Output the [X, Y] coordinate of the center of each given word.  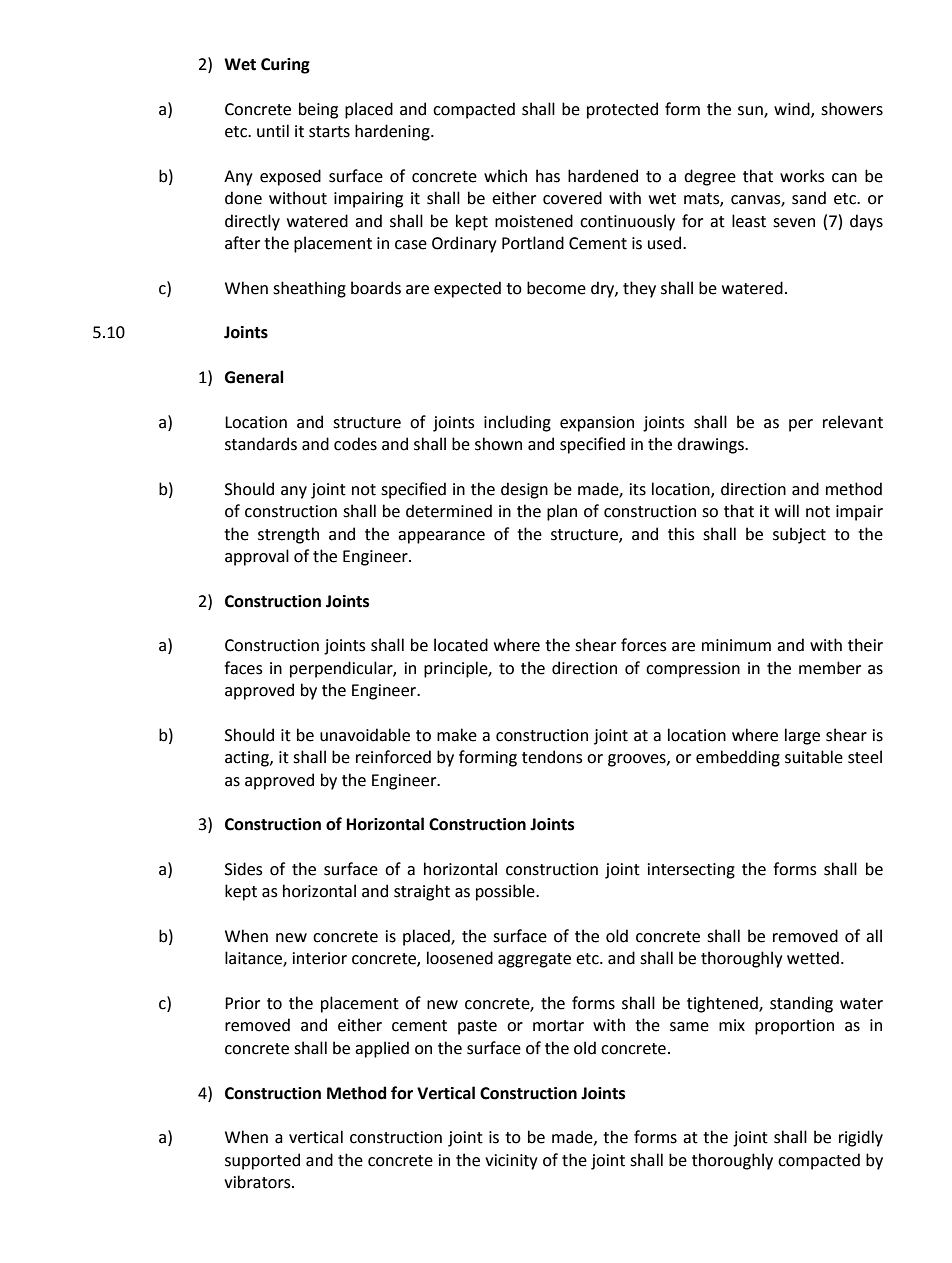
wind [793, 110]
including [517, 423]
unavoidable [365, 735]
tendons [552, 757]
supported [262, 1161]
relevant [853, 422]
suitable [814, 757]
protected [622, 110]
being [318, 110]
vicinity [511, 1162]
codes [355, 444]
